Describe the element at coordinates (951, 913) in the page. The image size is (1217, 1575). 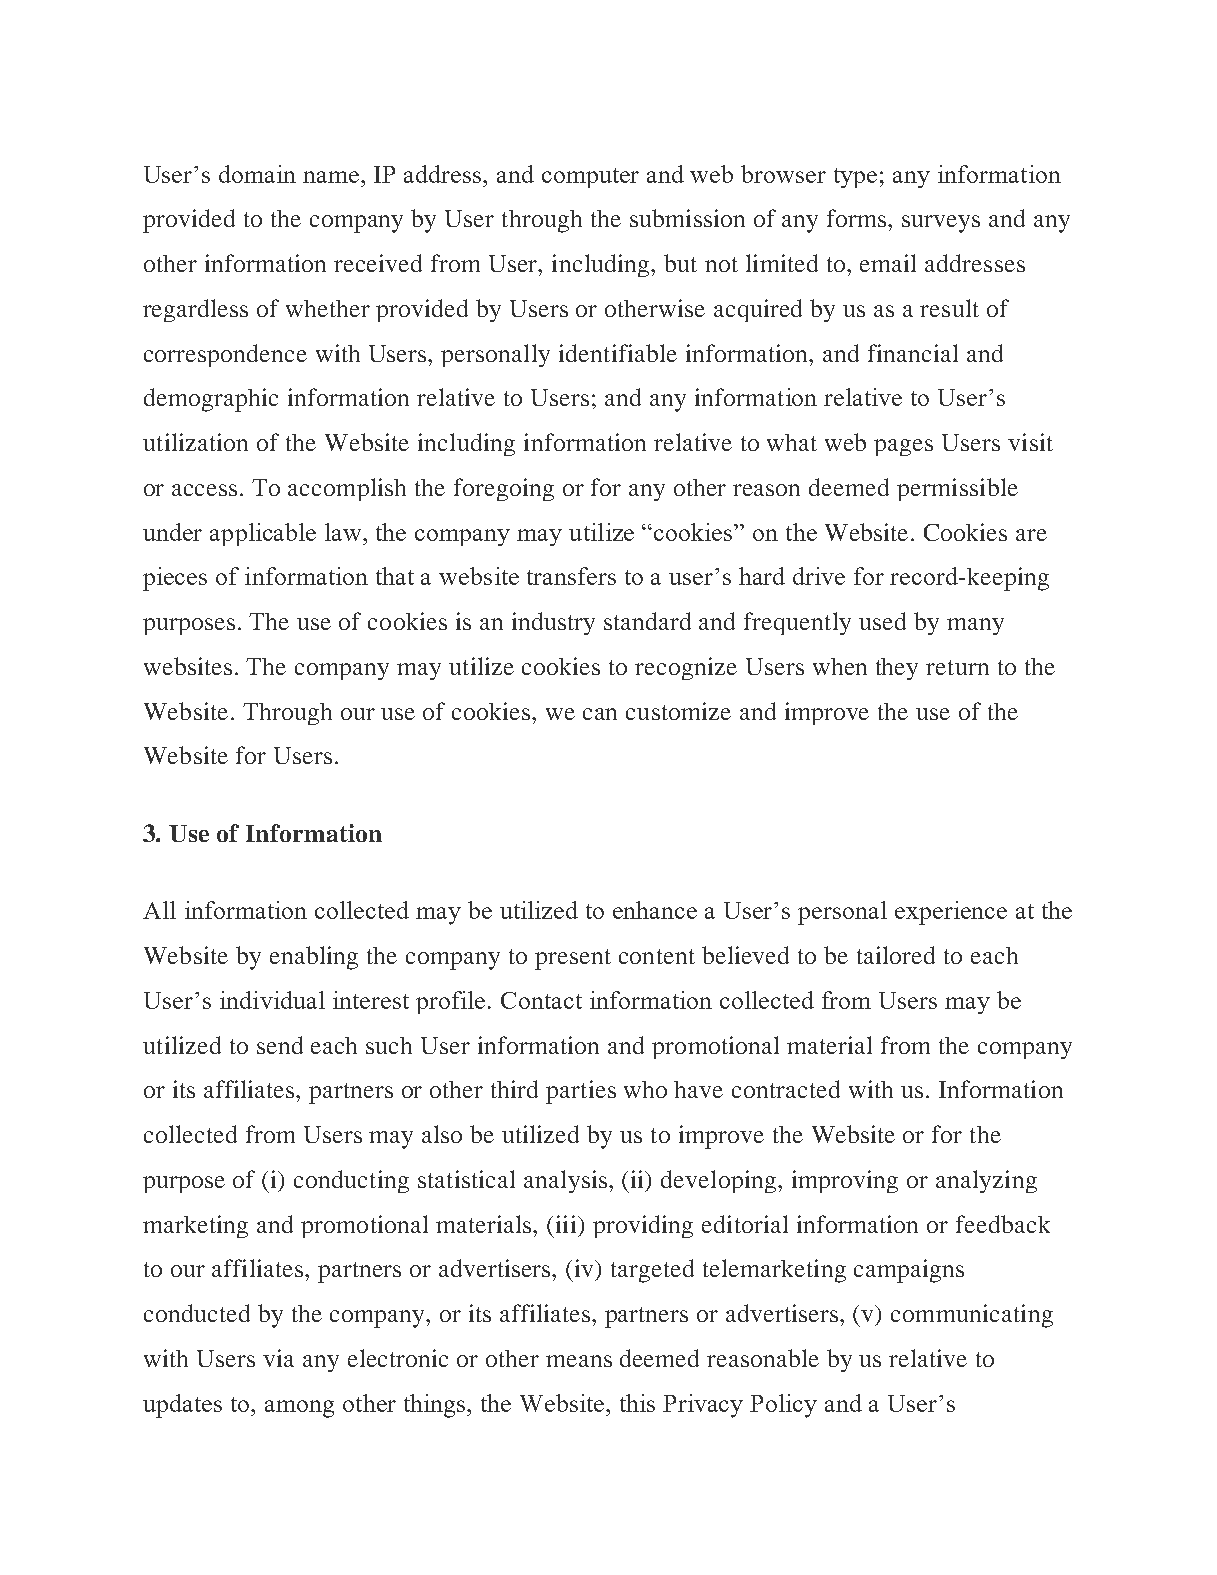
I see `experience` at that location.
